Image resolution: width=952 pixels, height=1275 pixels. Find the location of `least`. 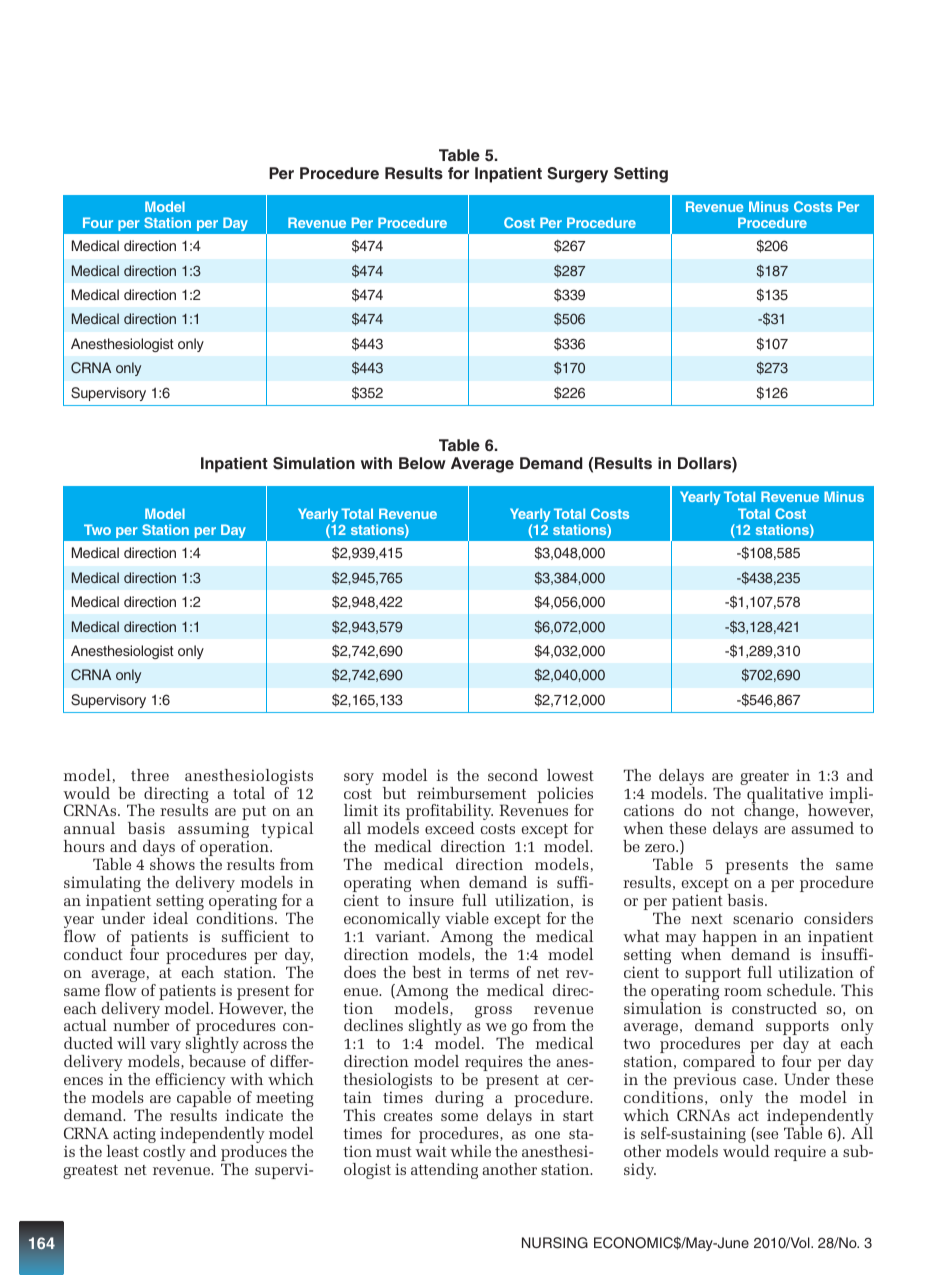

least is located at coordinates (123, 1151).
